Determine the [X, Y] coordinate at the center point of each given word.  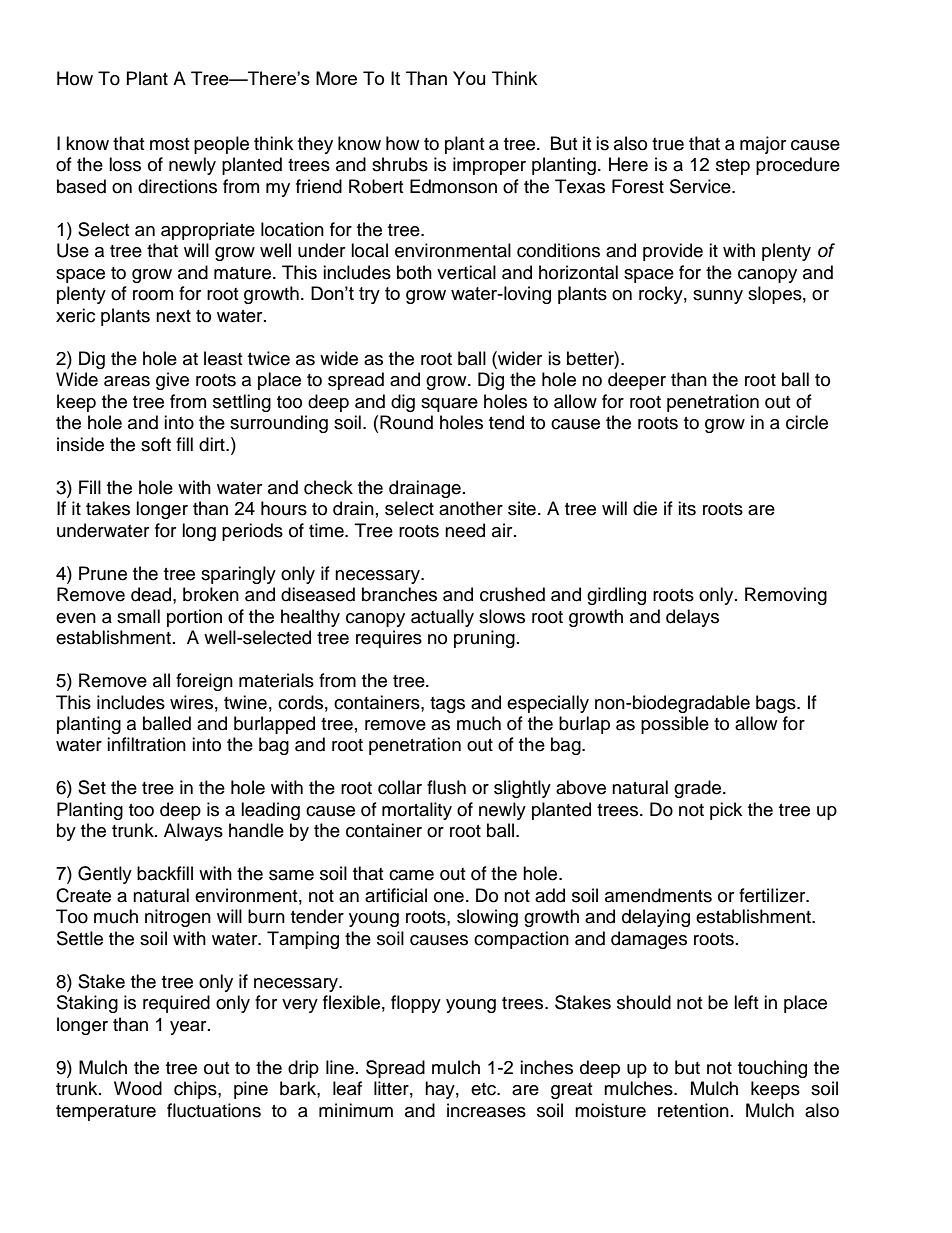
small [138, 616]
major [763, 145]
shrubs [400, 164]
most [169, 144]
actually [442, 618]
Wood [138, 1088]
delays [692, 618]
